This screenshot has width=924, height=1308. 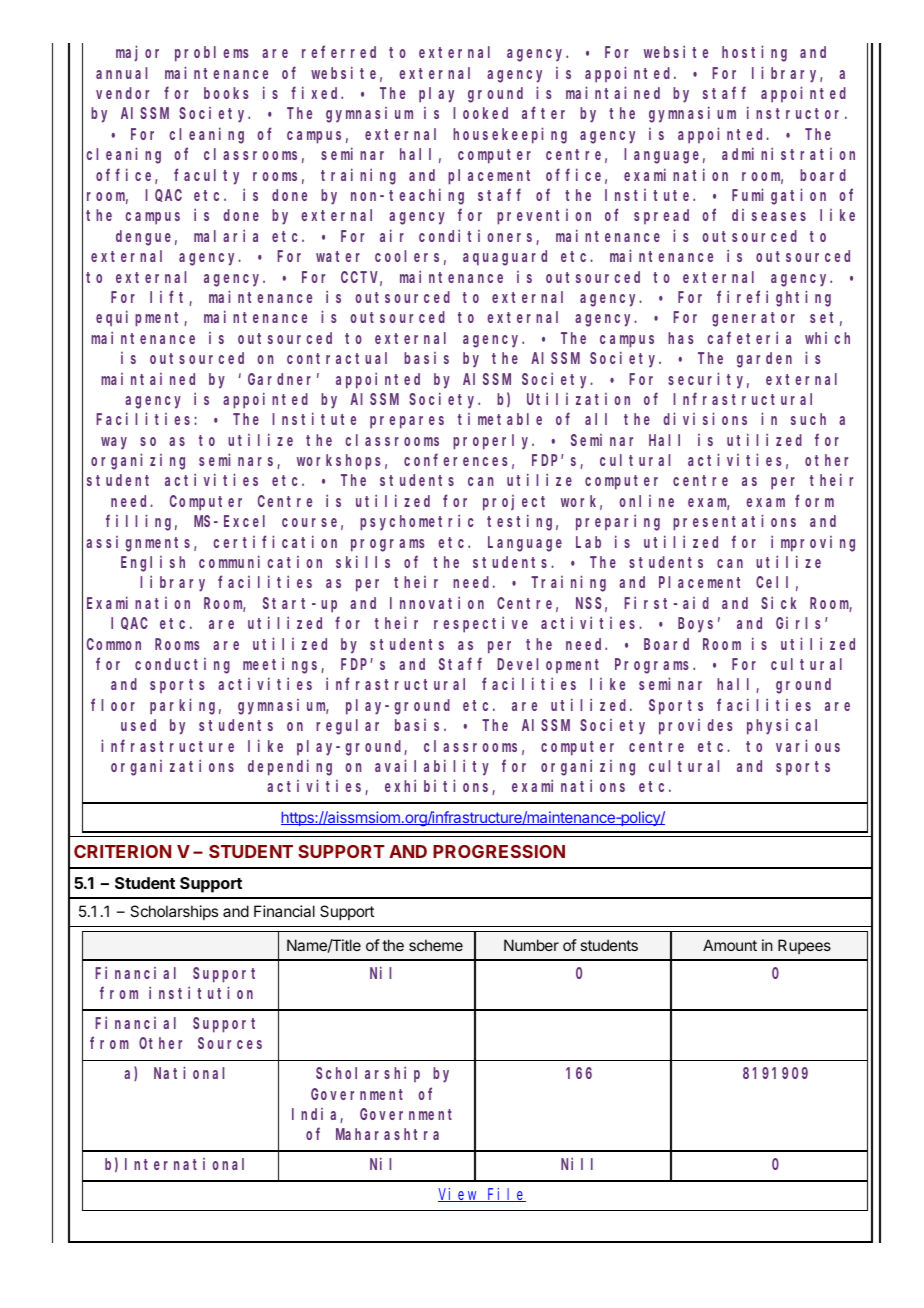 What do you see at coordinates (114, 443) in the screenshot?
I see `way` at bounding box center [114, 443].
